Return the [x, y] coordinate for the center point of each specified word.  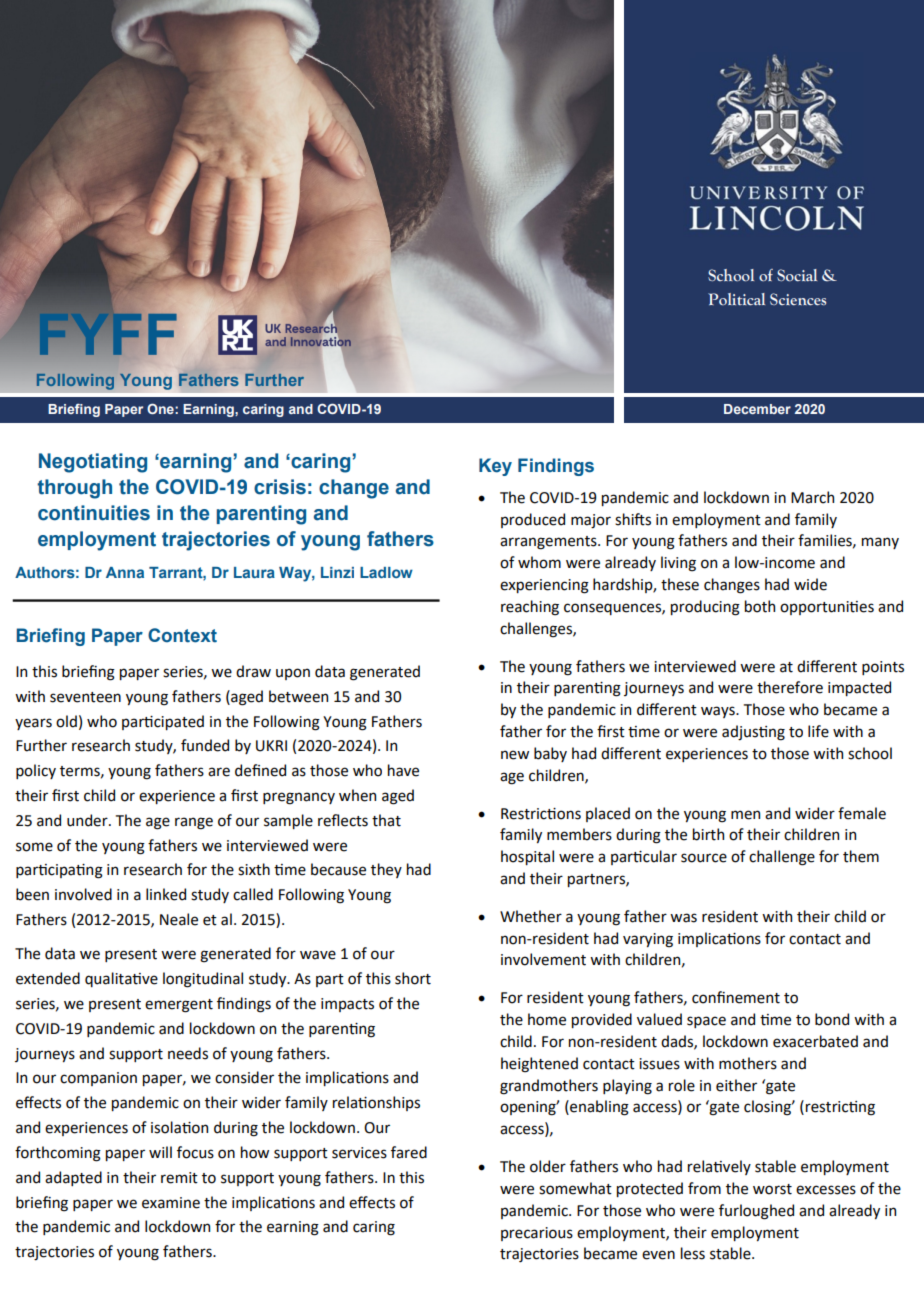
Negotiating [93, 463]
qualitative [121, 979]
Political [736, 299]
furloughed [756, 1212]
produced [533, 520]
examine [171, 1203]
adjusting [753, 733]
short [413, 978]
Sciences [798, 299]
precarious [537, 1234]
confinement [736, 997]
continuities [94, 513]
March [812, 497]
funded [205, 745]
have [403, 770]
